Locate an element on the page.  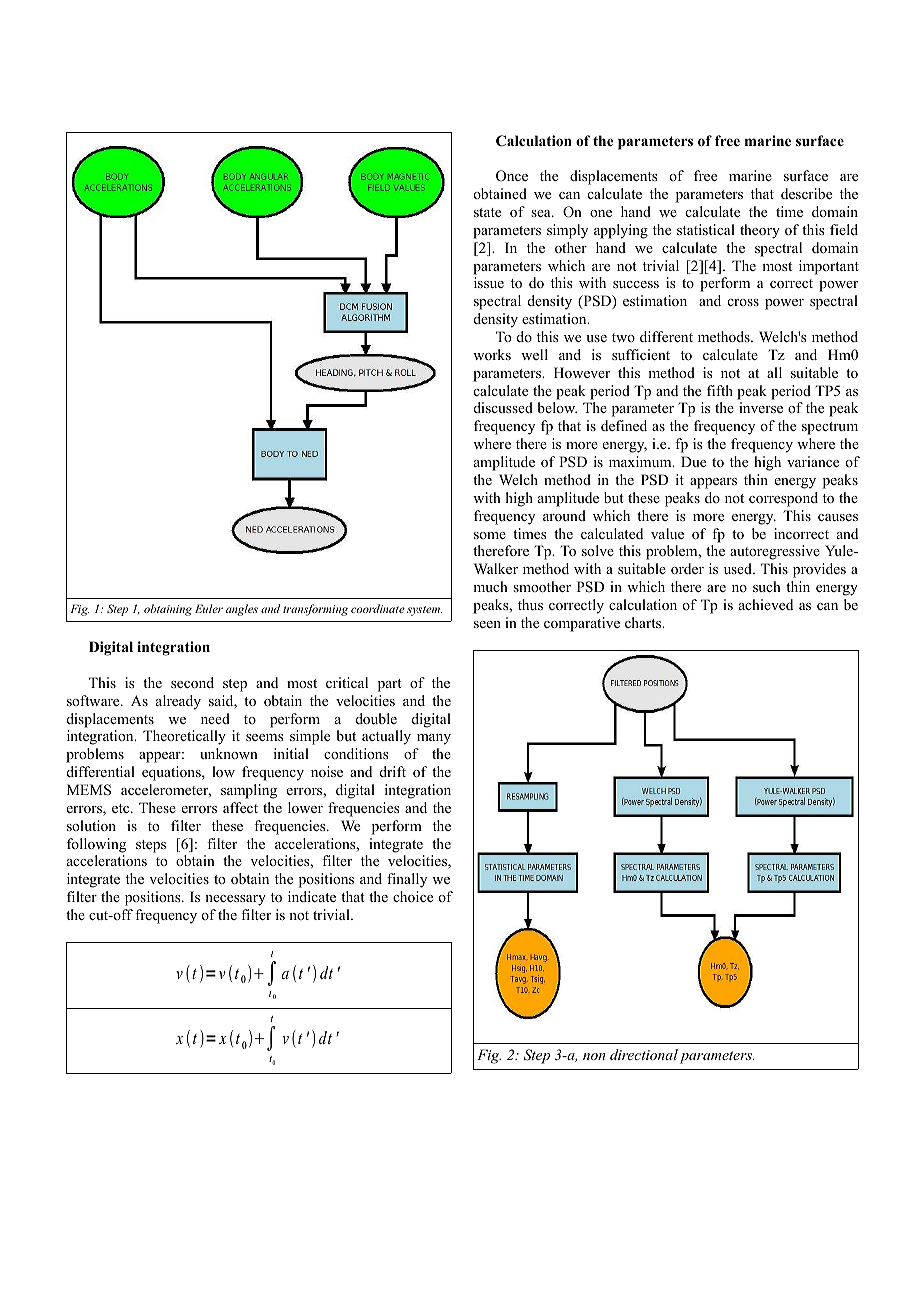
achieved is located at coordinates (766, 604).
